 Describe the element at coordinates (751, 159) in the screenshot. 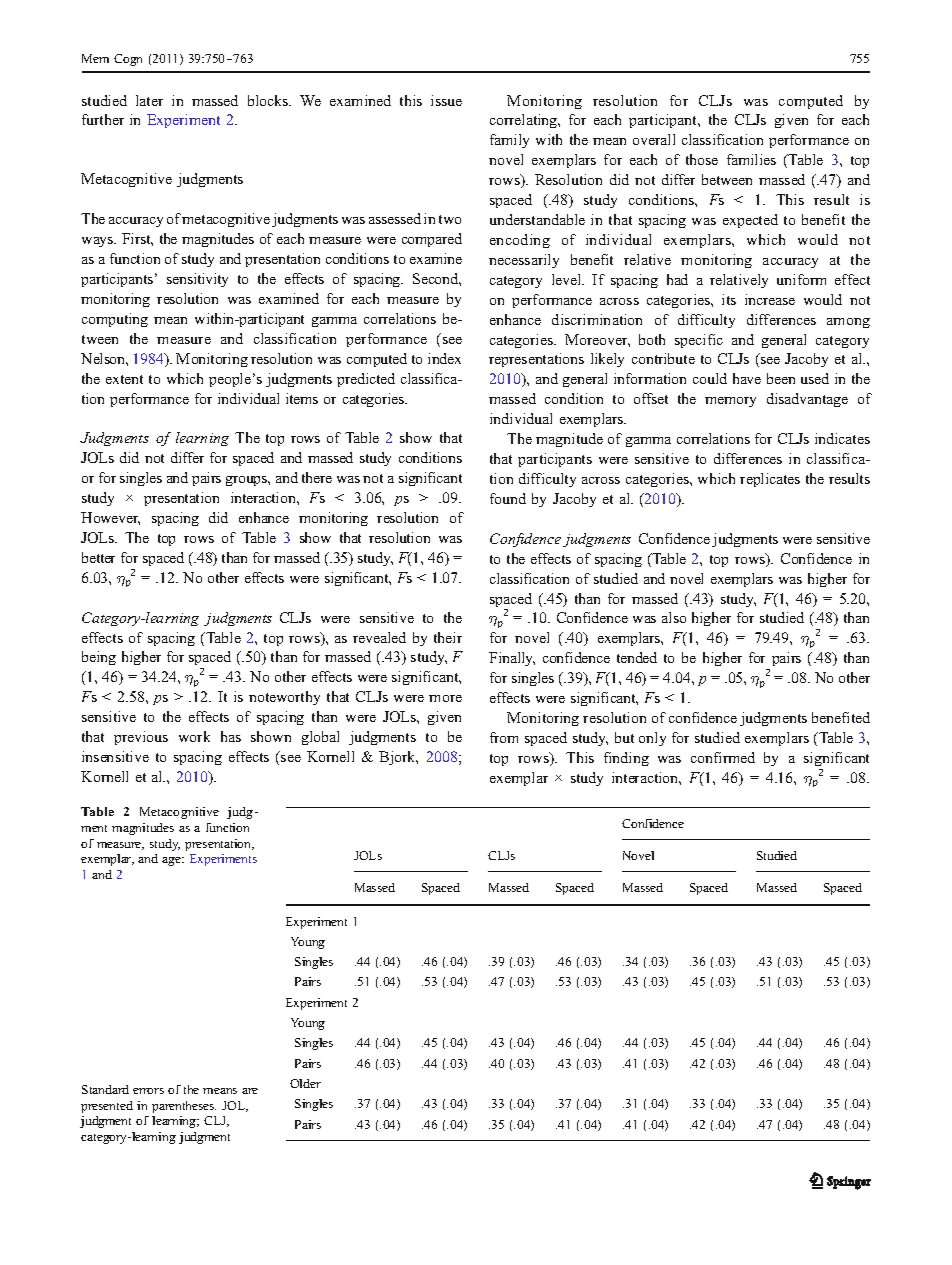

I see `families` at that location.
